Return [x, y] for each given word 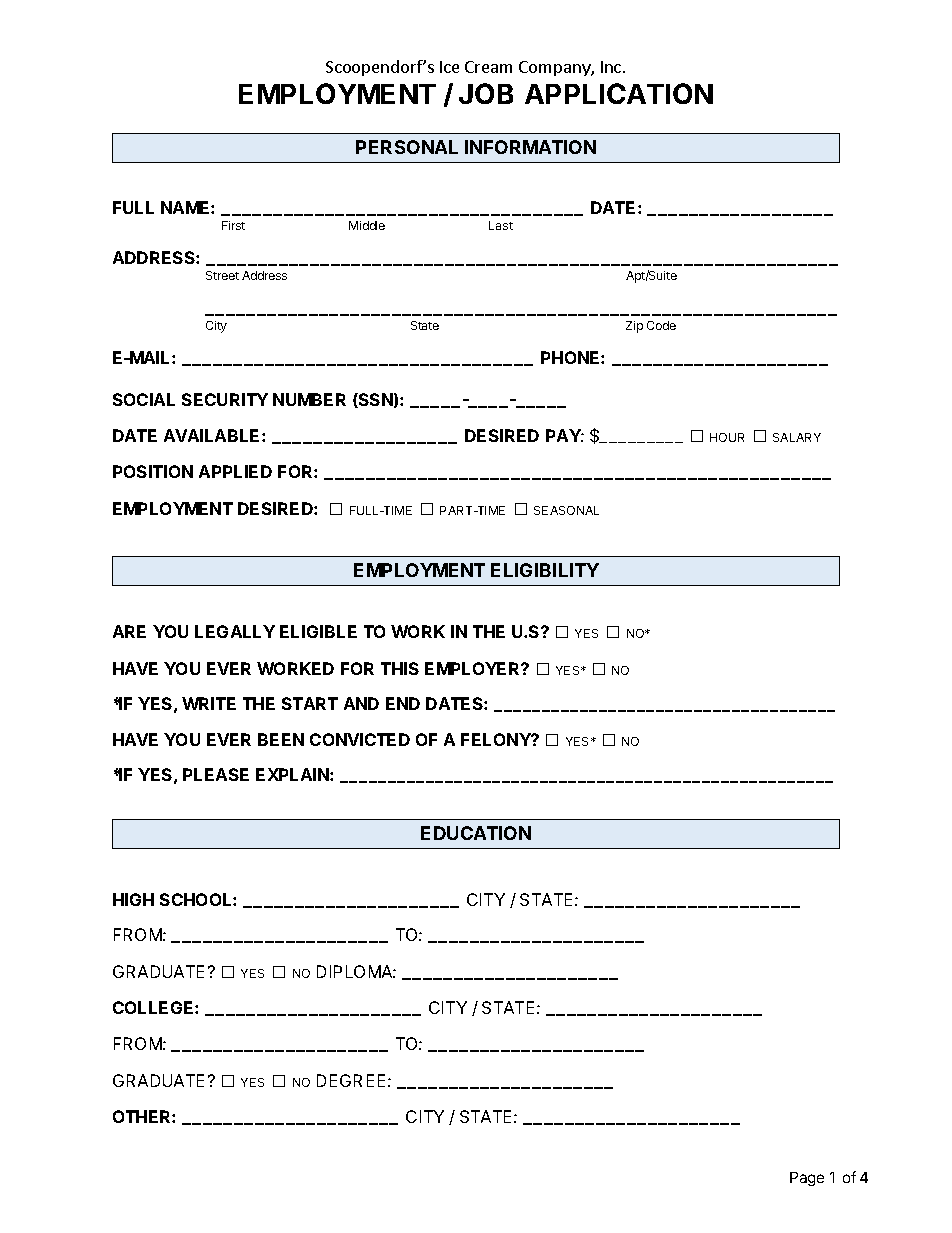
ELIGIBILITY [545, 570]
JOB [486, 93]
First [233, 225]
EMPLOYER [473, 668]
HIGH [133, 899]
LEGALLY [235, 631]
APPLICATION [619, 93]
